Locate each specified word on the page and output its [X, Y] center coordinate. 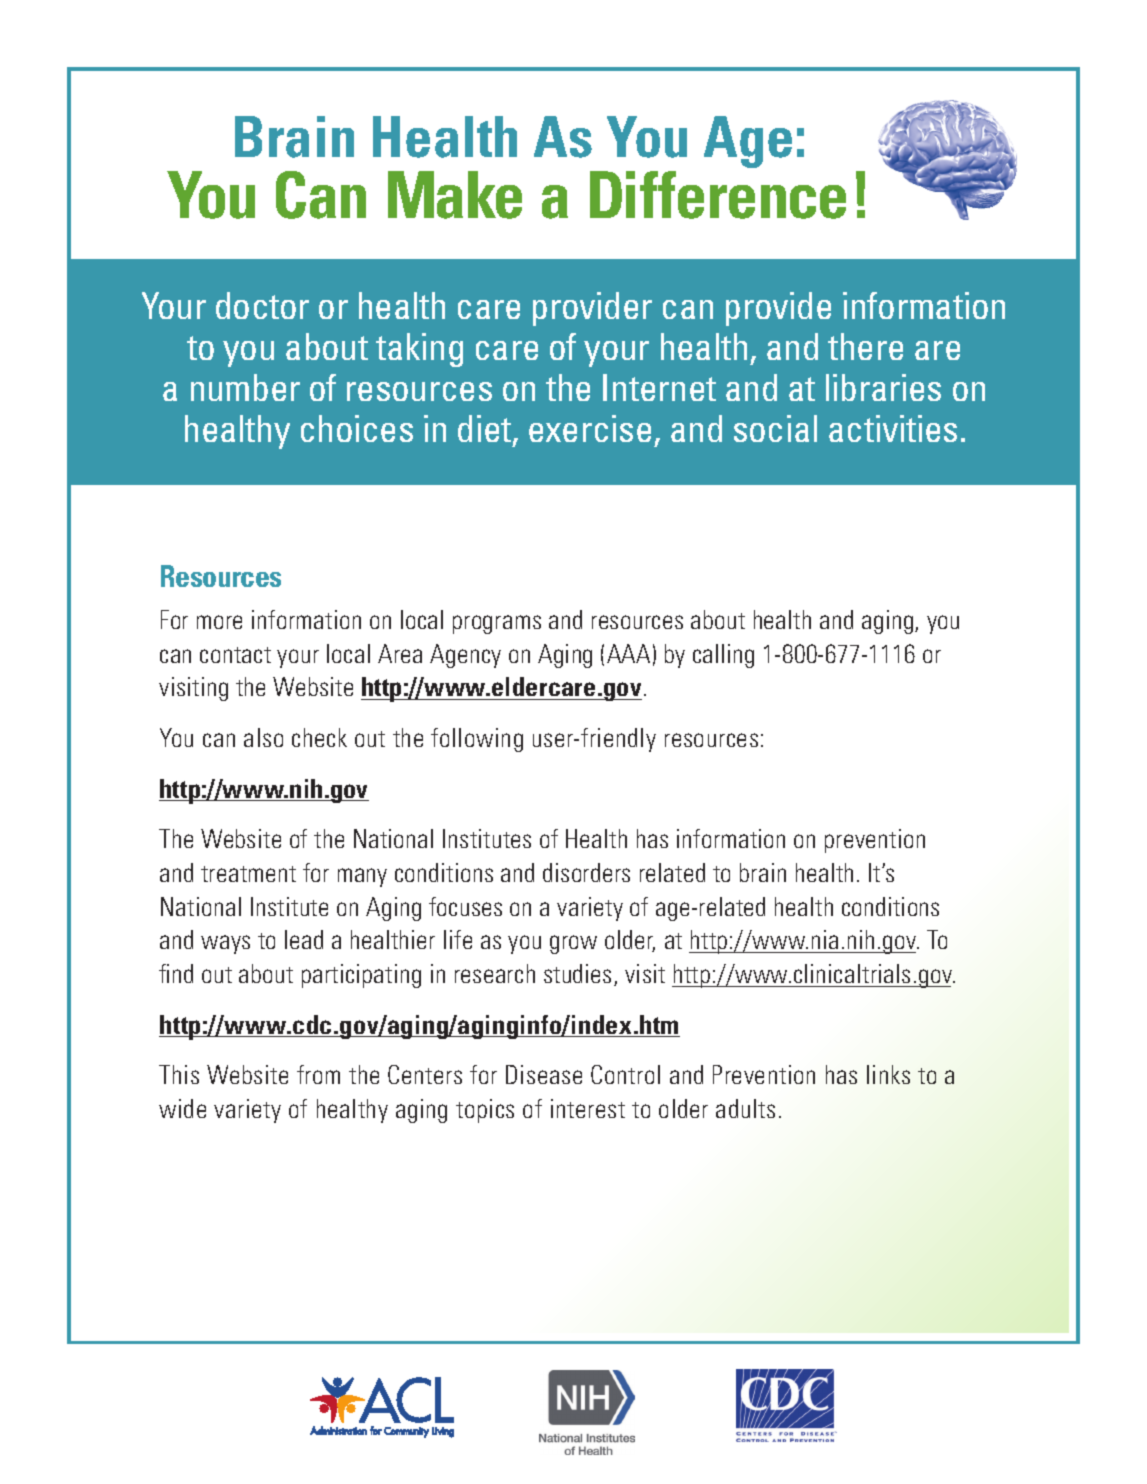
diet [486, 430]
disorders [586, 872]
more [219, 622]
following [477, 740]
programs [497, 624]
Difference [718, 195]
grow [573, 944]
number [245, 387]
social [775, 428]
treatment [248, 874]
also [263, 737]
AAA [628, 653]
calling [723, 656]
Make [455, 195]
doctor [262, 305]
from [318, 1074]
